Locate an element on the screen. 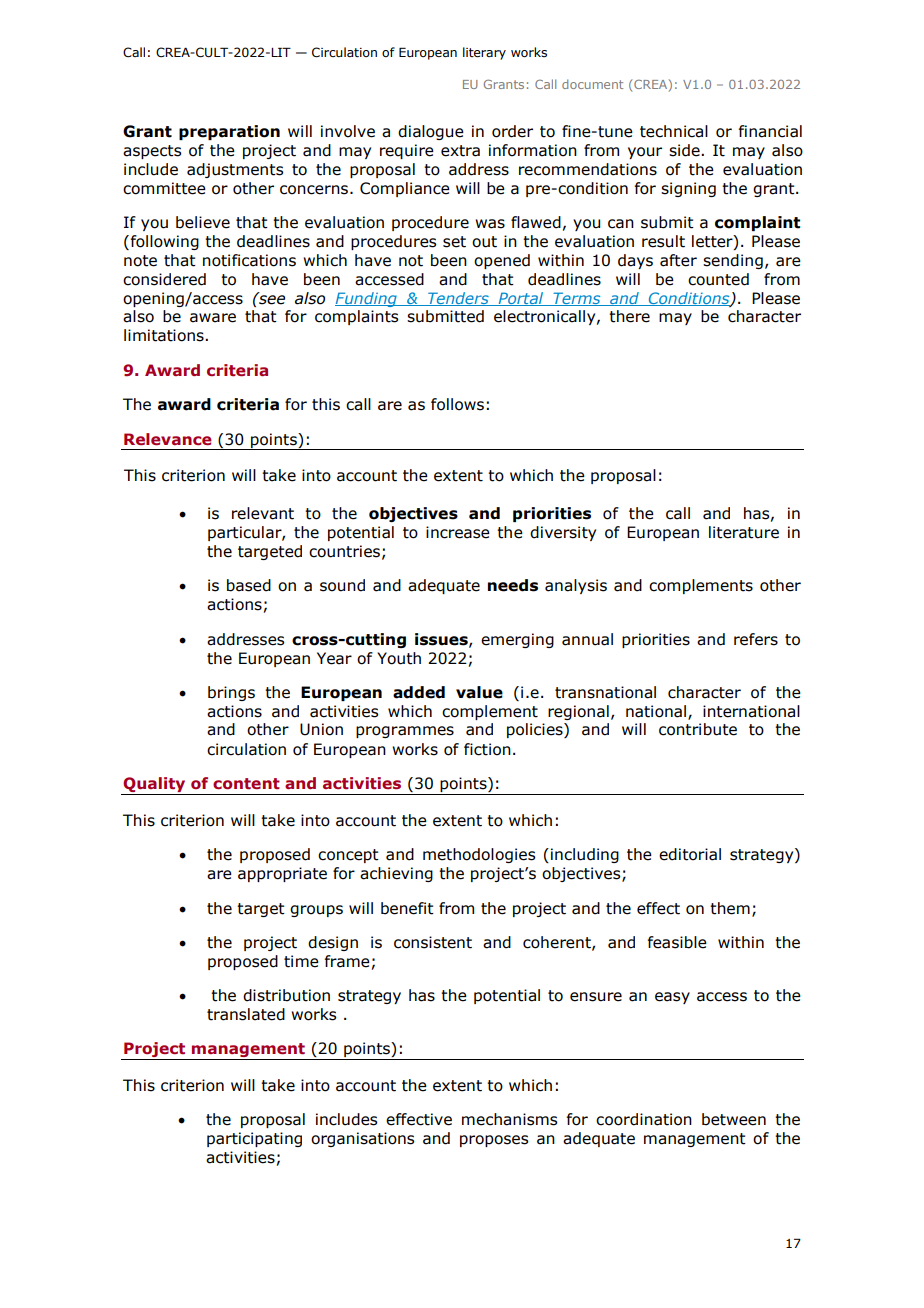 The image size is (924, 1308). based is located at coordinates (249, 585).
